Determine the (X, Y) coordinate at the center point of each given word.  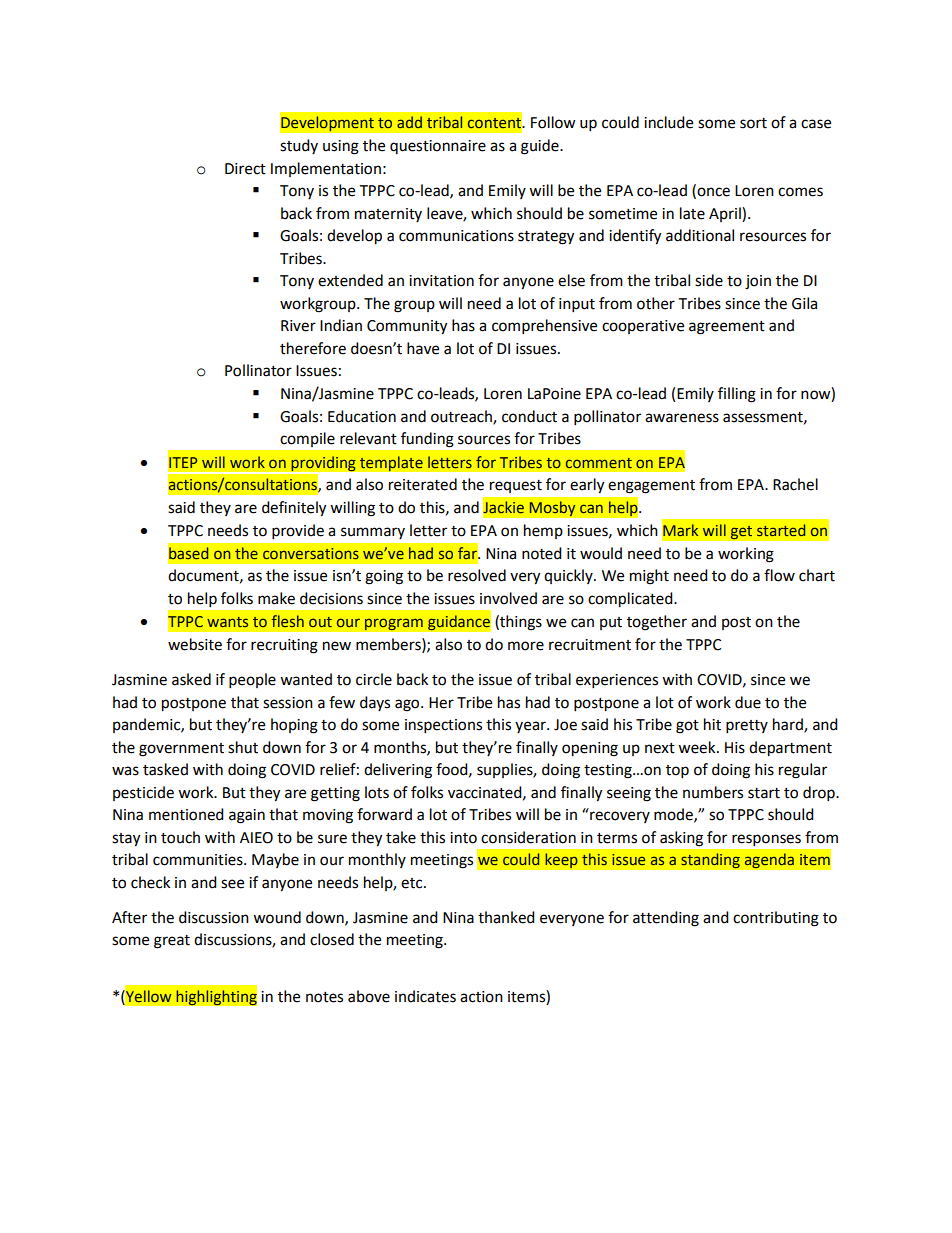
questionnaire (438, 147)
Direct (245, 169)
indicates (425, 996)
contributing (776, 919)
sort (753, 123)
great (172, 942)
